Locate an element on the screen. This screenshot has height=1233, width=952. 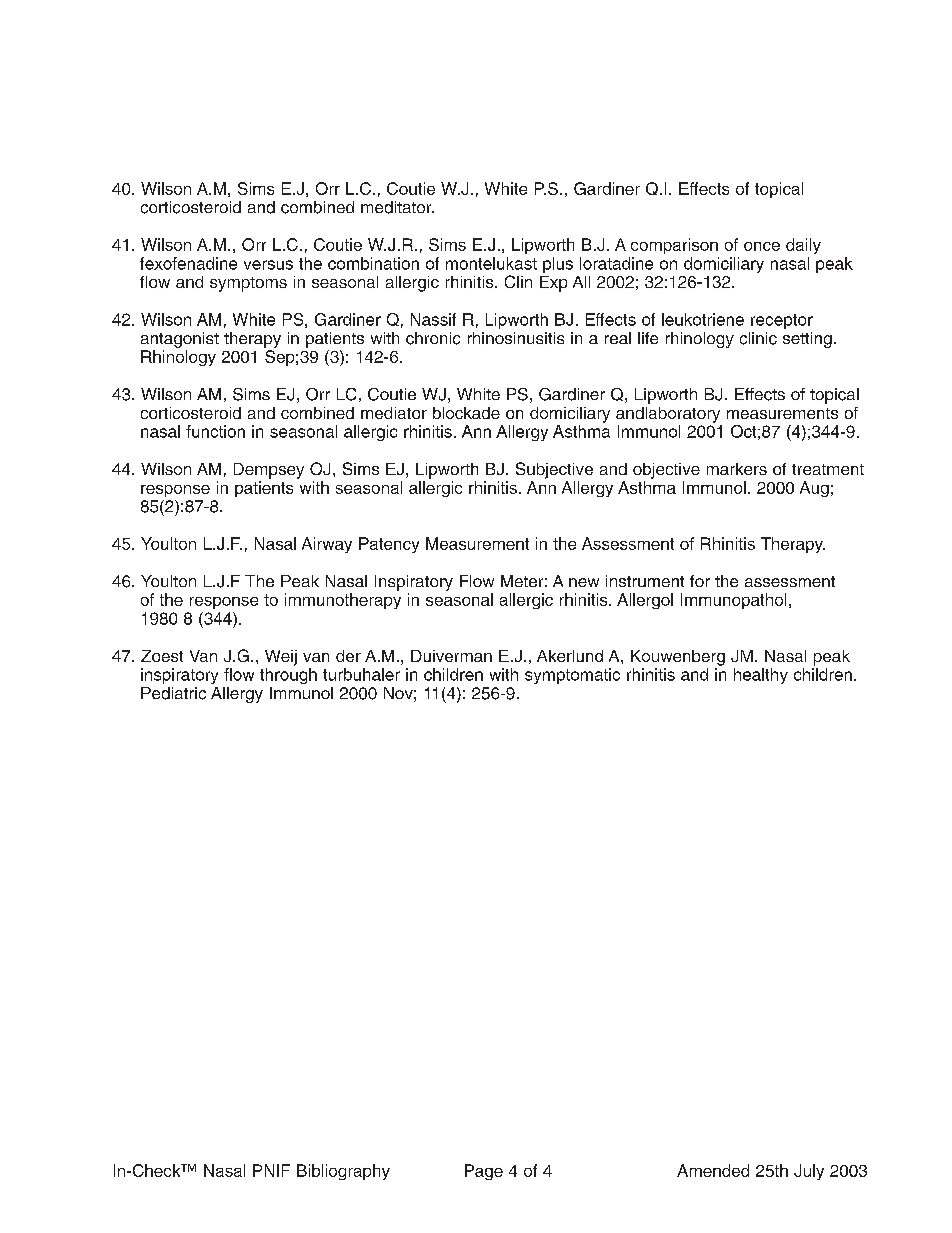
Bibliography is located at coordinates (343, 1172).
